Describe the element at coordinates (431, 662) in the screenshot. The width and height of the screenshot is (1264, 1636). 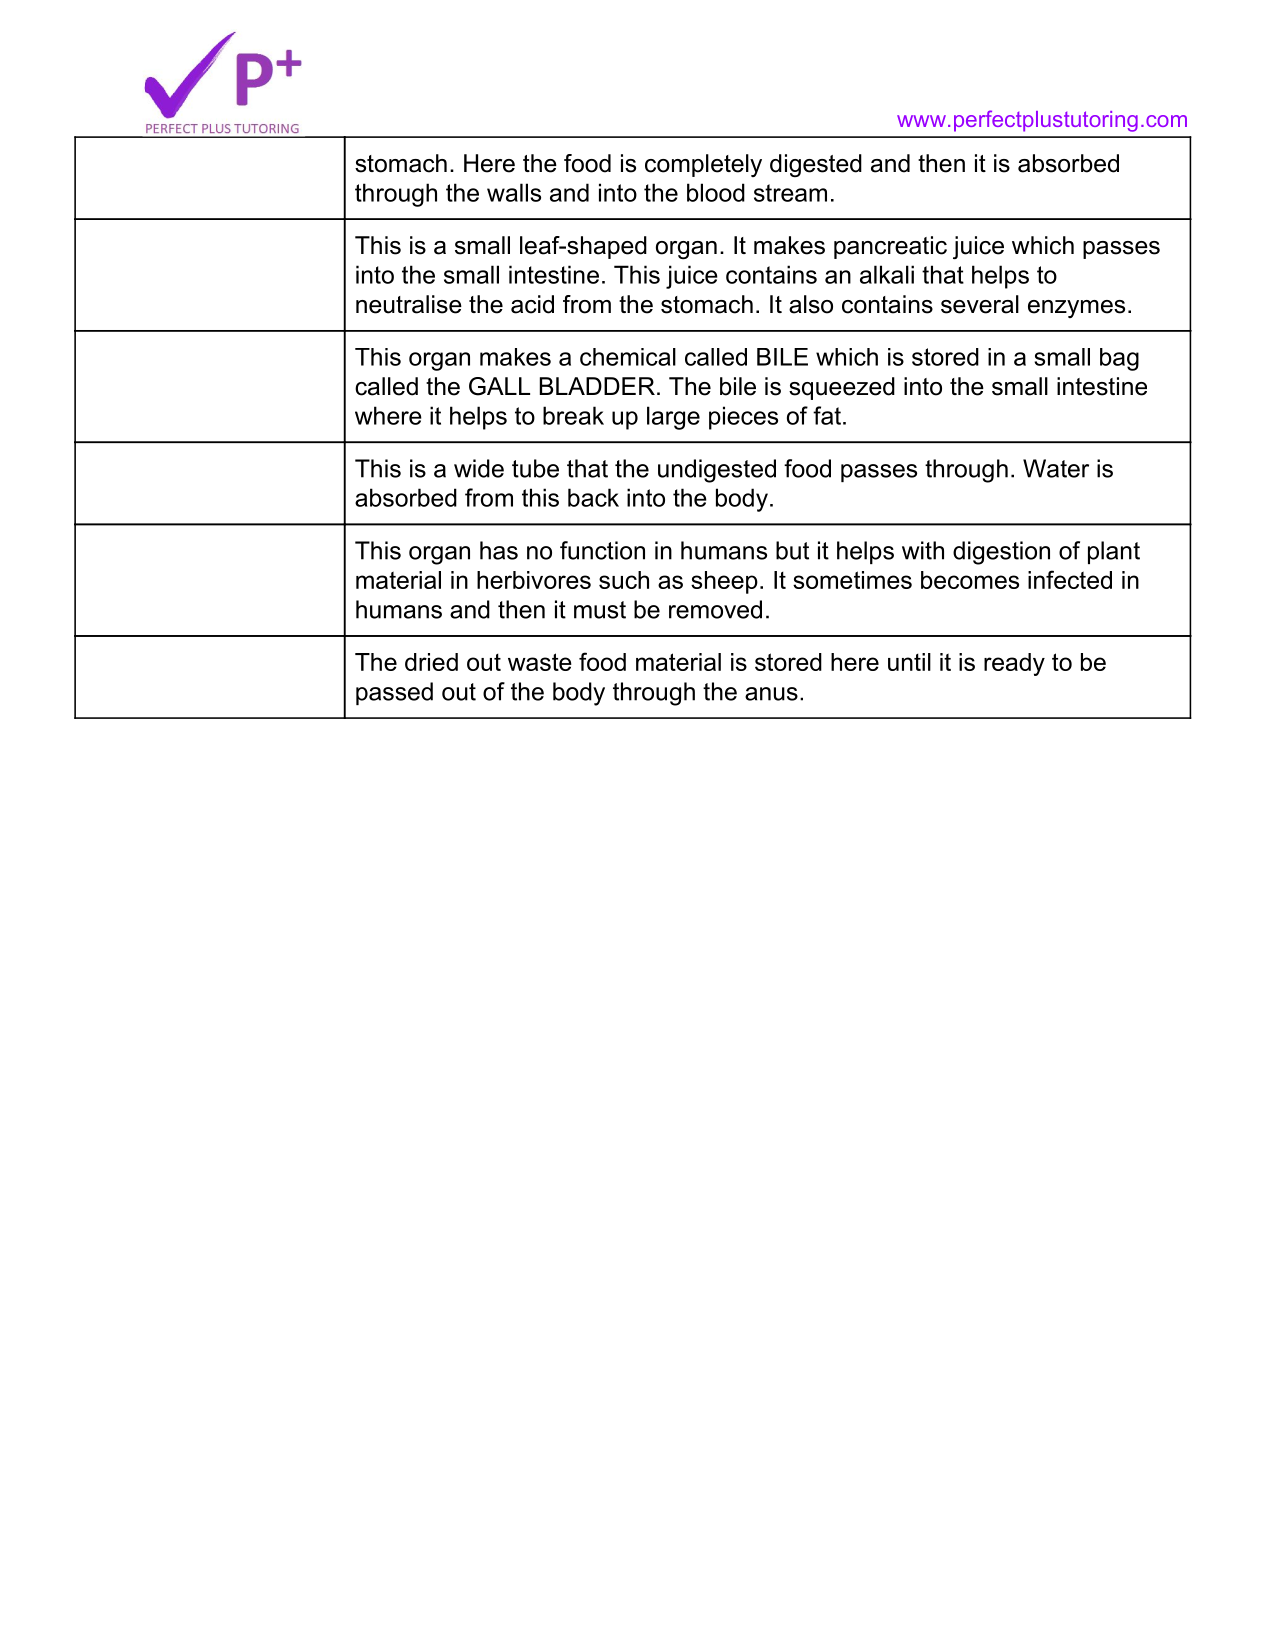
I see `dried` at that location.
